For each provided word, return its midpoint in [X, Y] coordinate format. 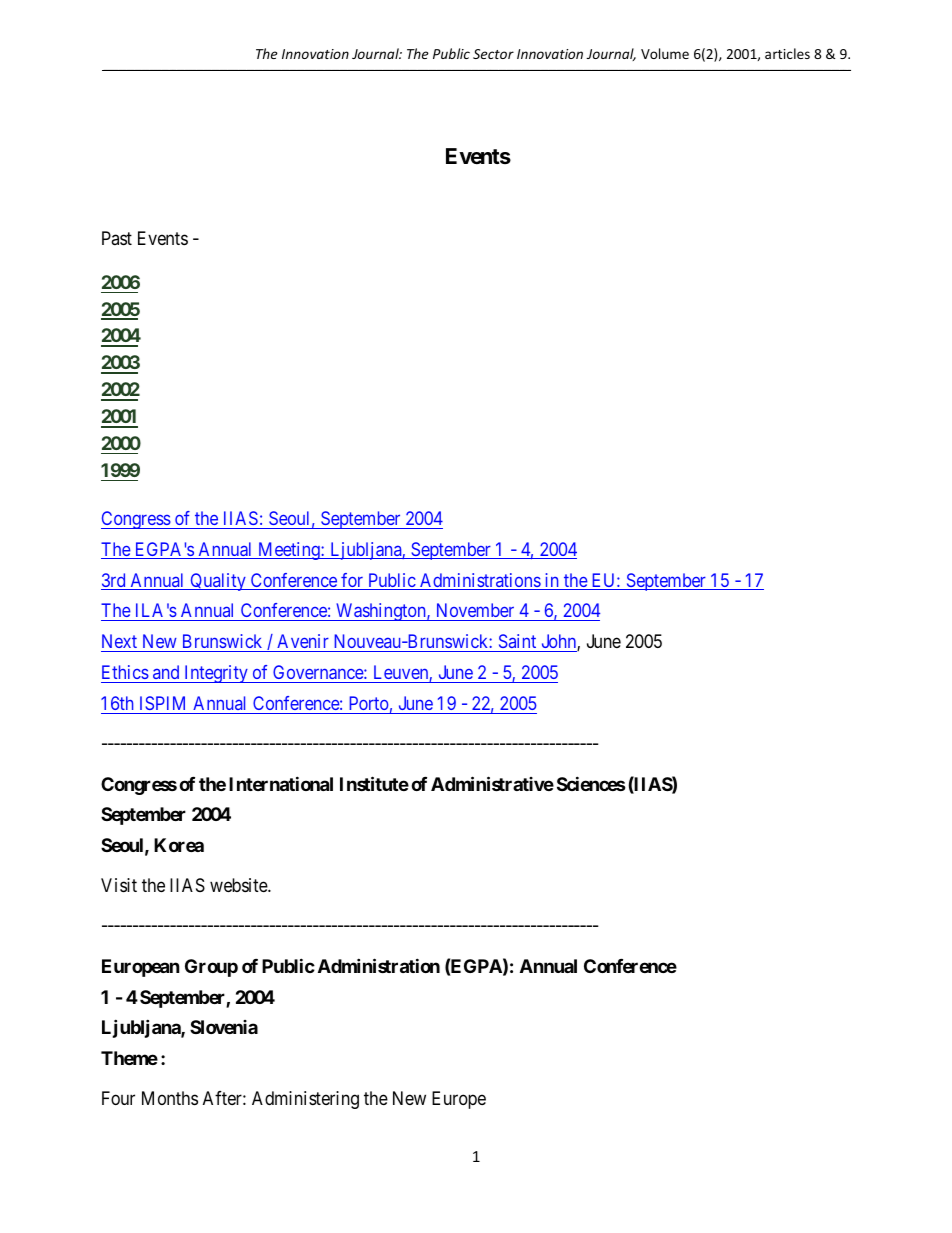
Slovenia [224, 1027]
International [281, 783]
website [239, 885]
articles [787, 53]
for [352, 581]
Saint [517, 641]
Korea [179, 845]
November [475, 612]
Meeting [289, 551]
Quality [218, 582]
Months [170, 1098]
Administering [305, 1100]
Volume [665, 53]
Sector [493, 54]
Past [117, 238]
